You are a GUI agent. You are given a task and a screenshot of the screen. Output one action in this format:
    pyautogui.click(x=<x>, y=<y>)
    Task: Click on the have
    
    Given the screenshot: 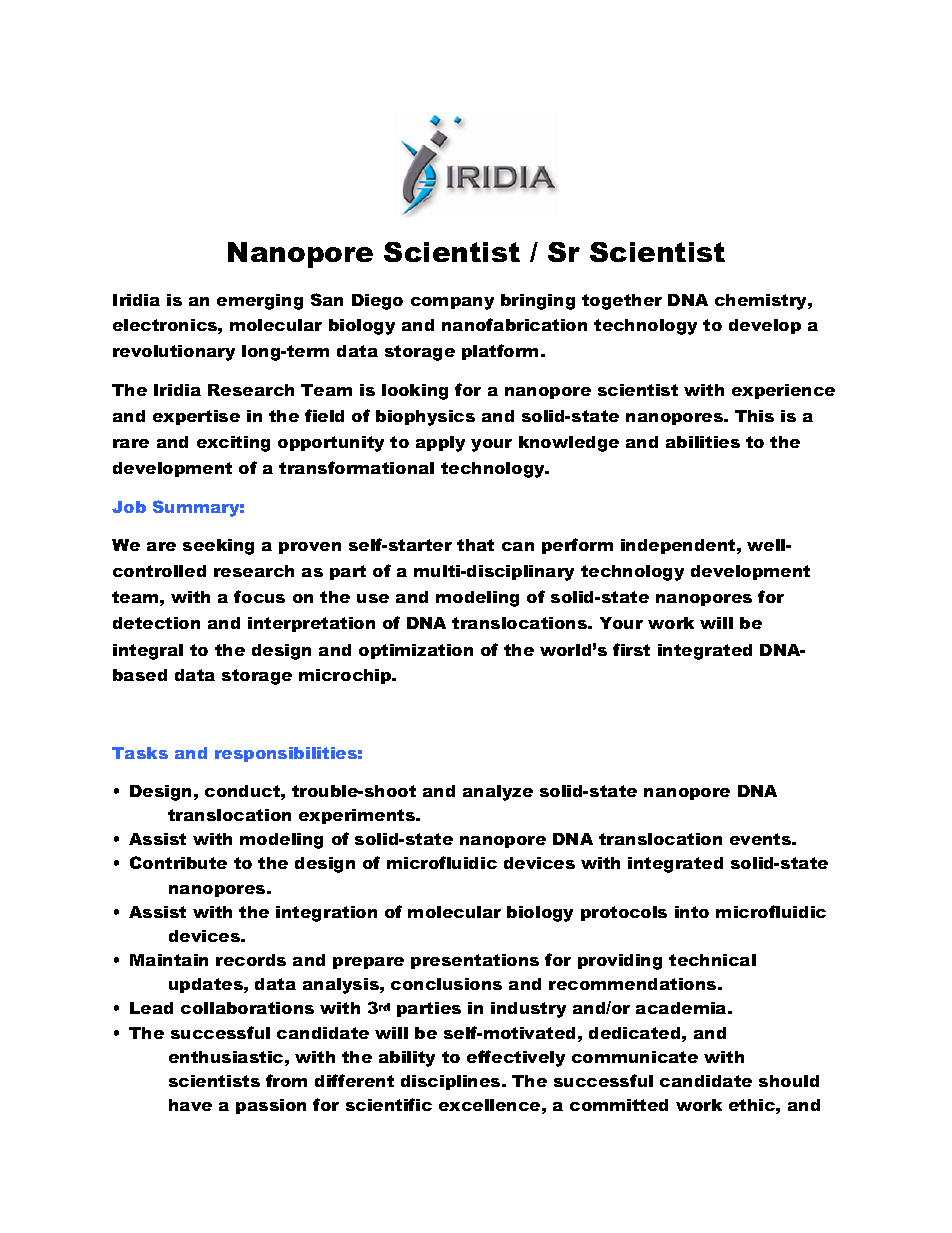 What is the action you would take?
    pyautogui.click(x=190, y=1105)
